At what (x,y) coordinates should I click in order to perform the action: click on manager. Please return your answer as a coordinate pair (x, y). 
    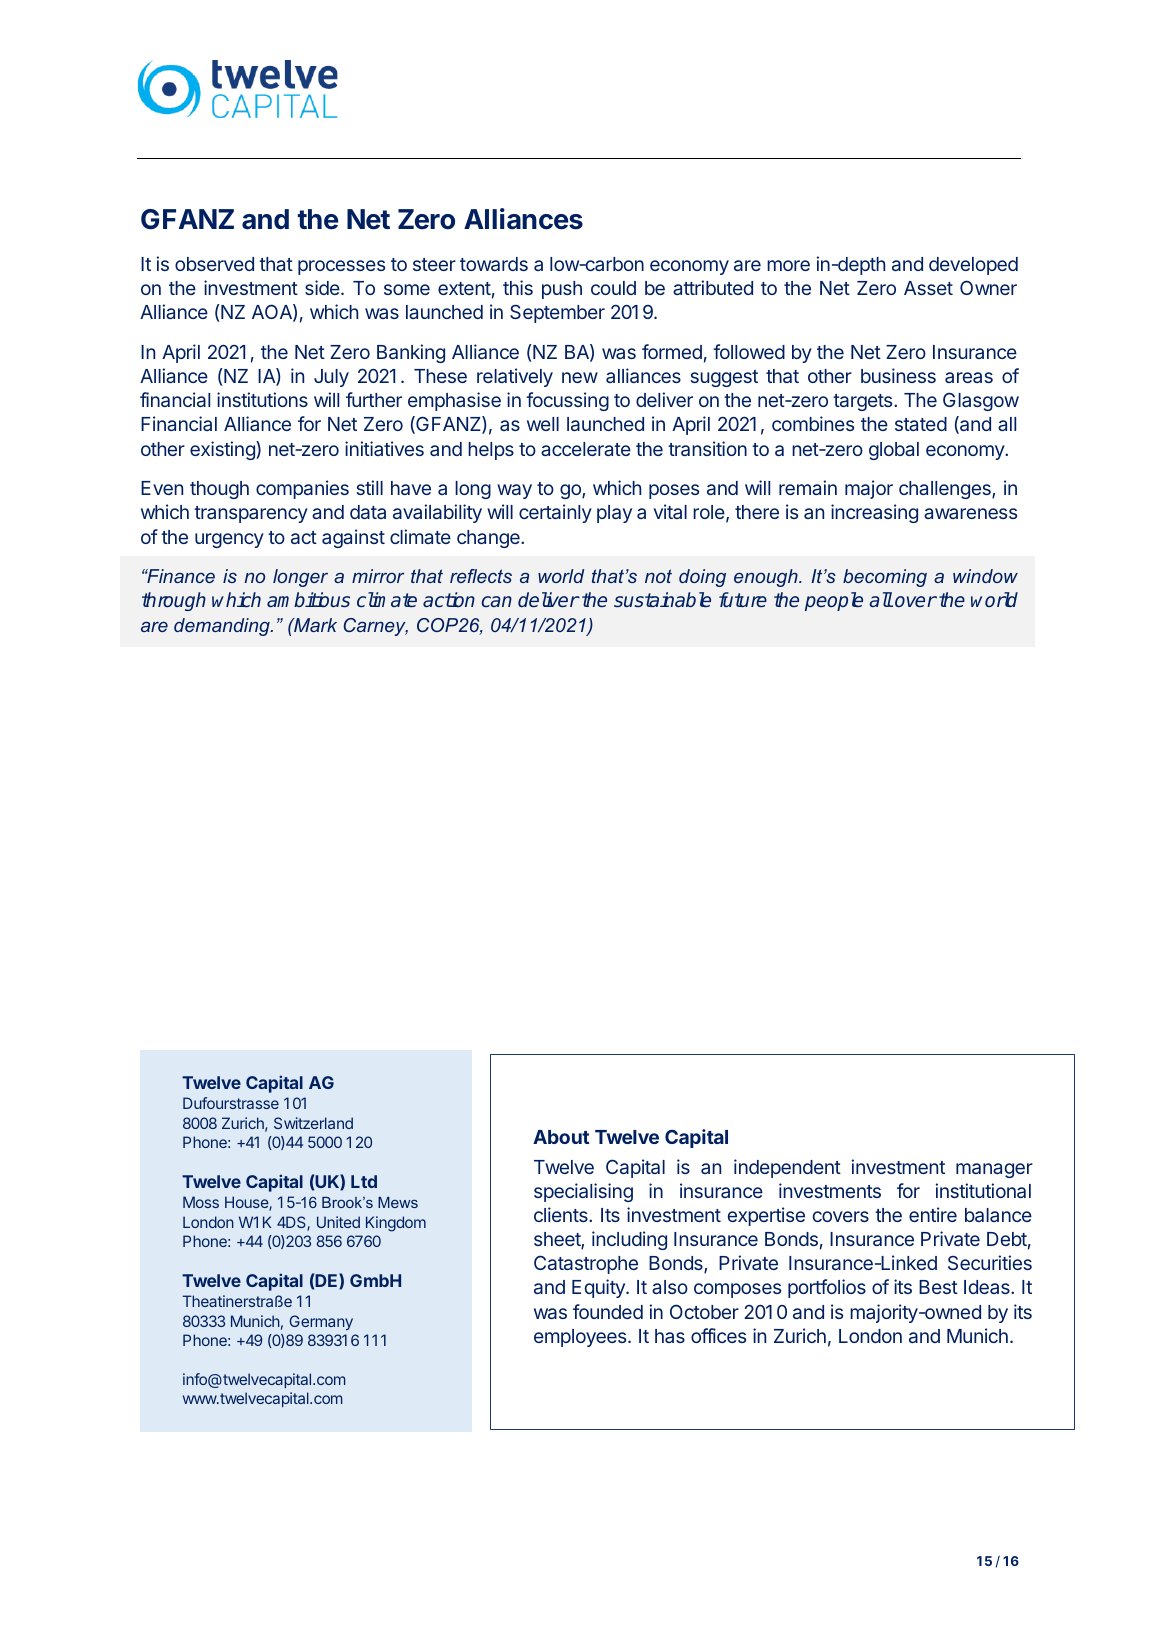
    Looking at the image, I should click on (994, 1170).
